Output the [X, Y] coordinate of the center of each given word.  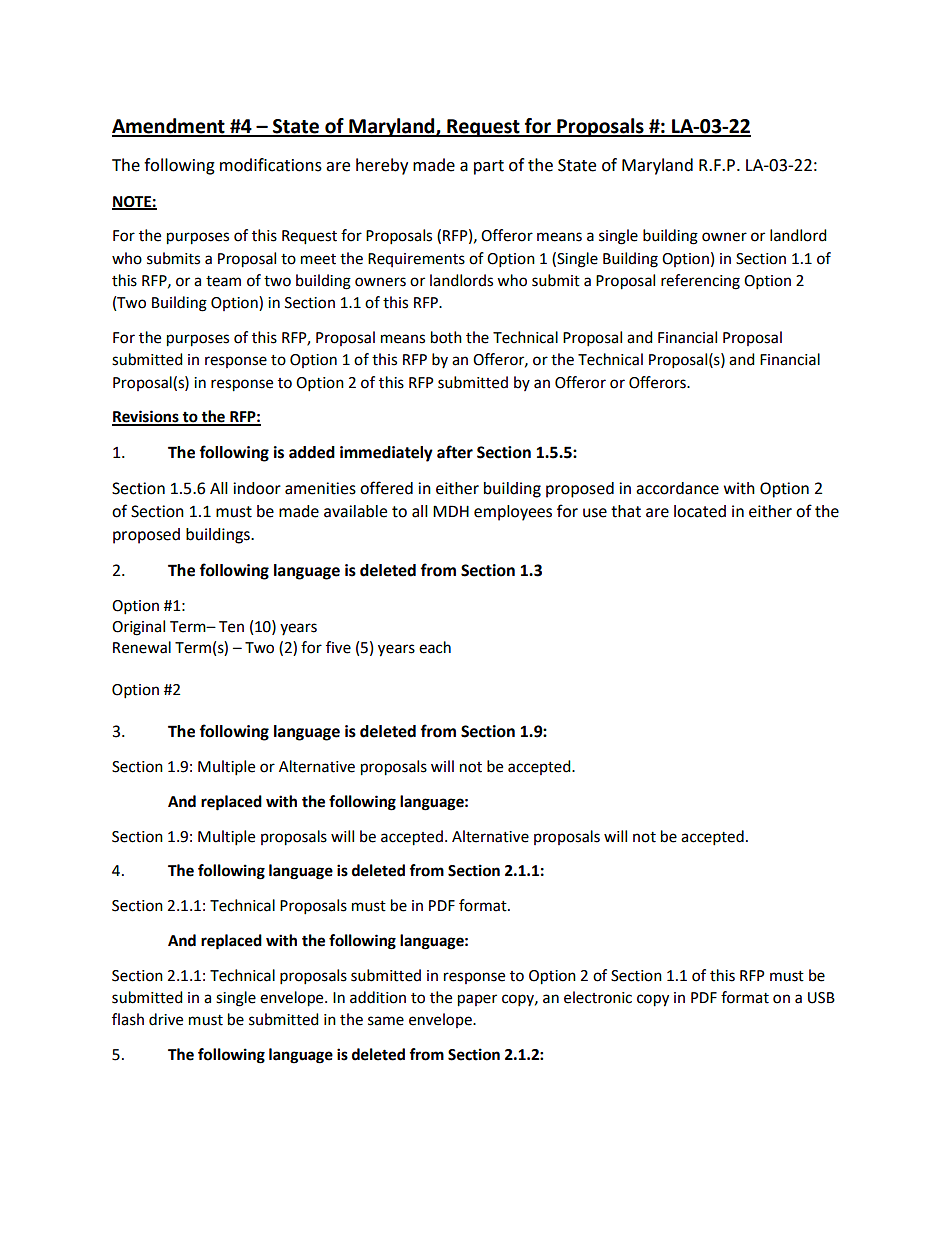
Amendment [169, 127]
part [489, 167]
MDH [451, 511]
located [700, 511]
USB [821, 998]
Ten [231, 627]
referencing [700, 282]
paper [477, 1000]
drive [166, 1019]
